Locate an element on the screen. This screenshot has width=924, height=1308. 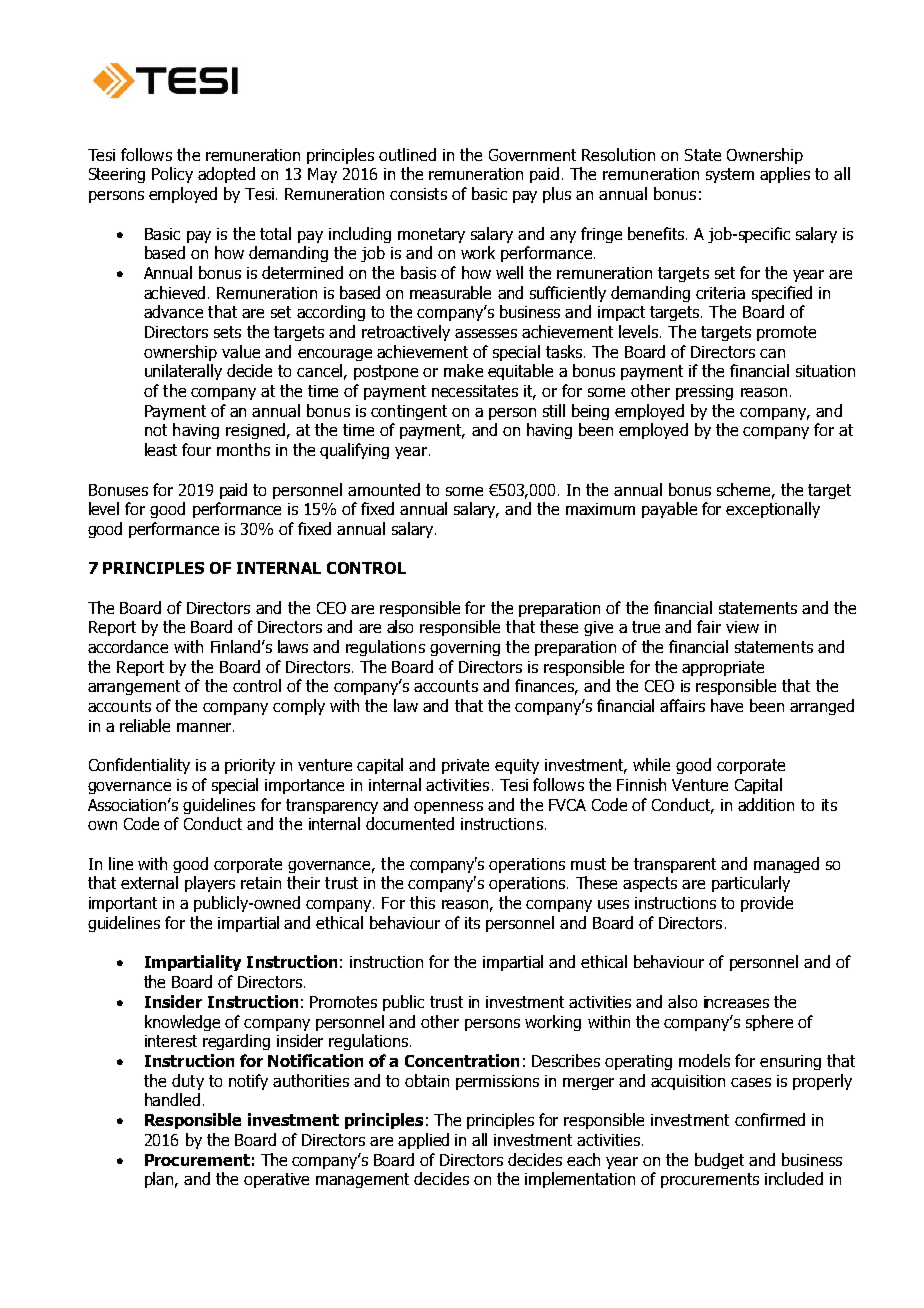
system is located at coordinates (730, 175).
